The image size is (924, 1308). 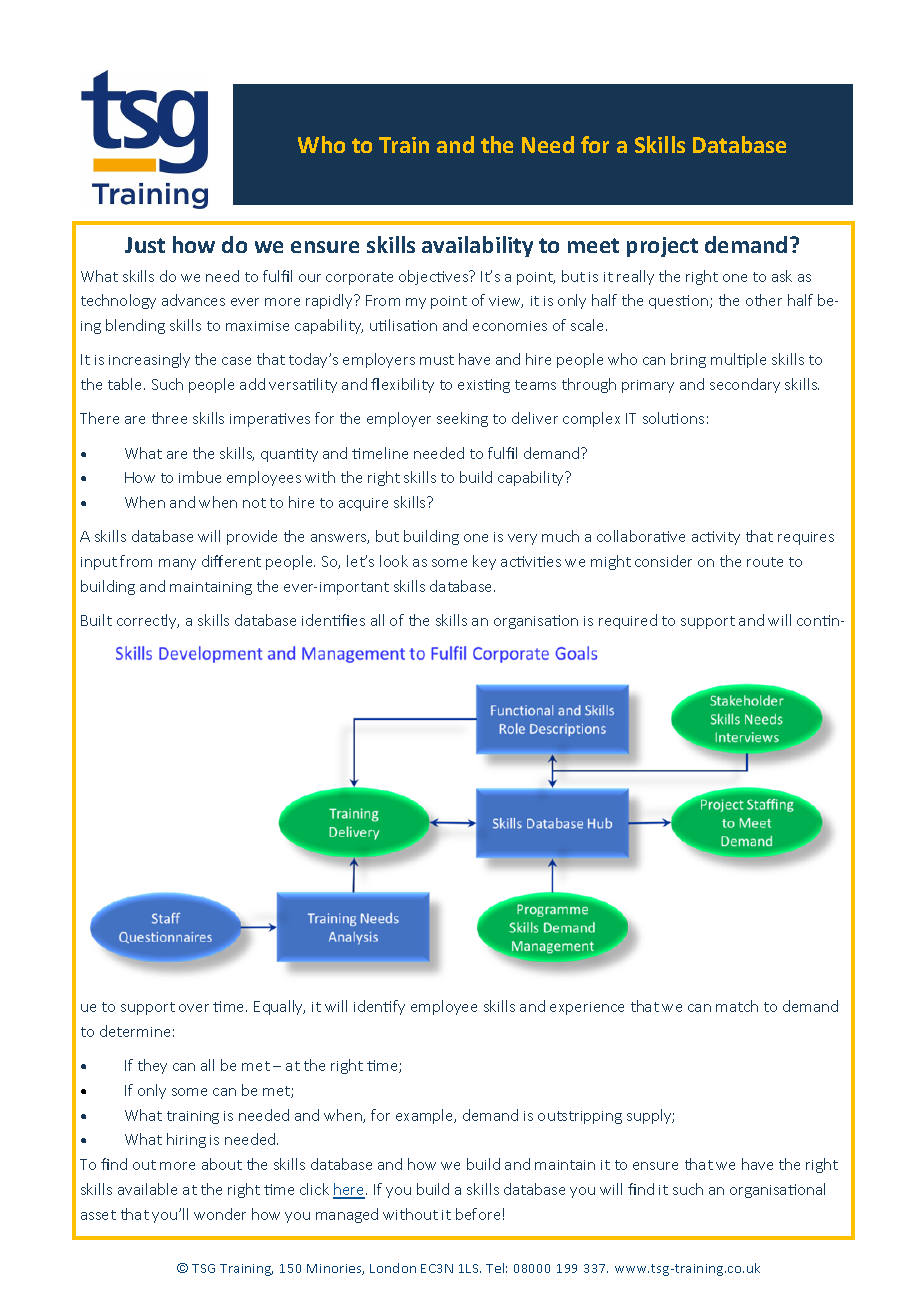 What do you see at coordinates (435, 277) in the image?
I see `objectives` at bounding box center [435, 277].
